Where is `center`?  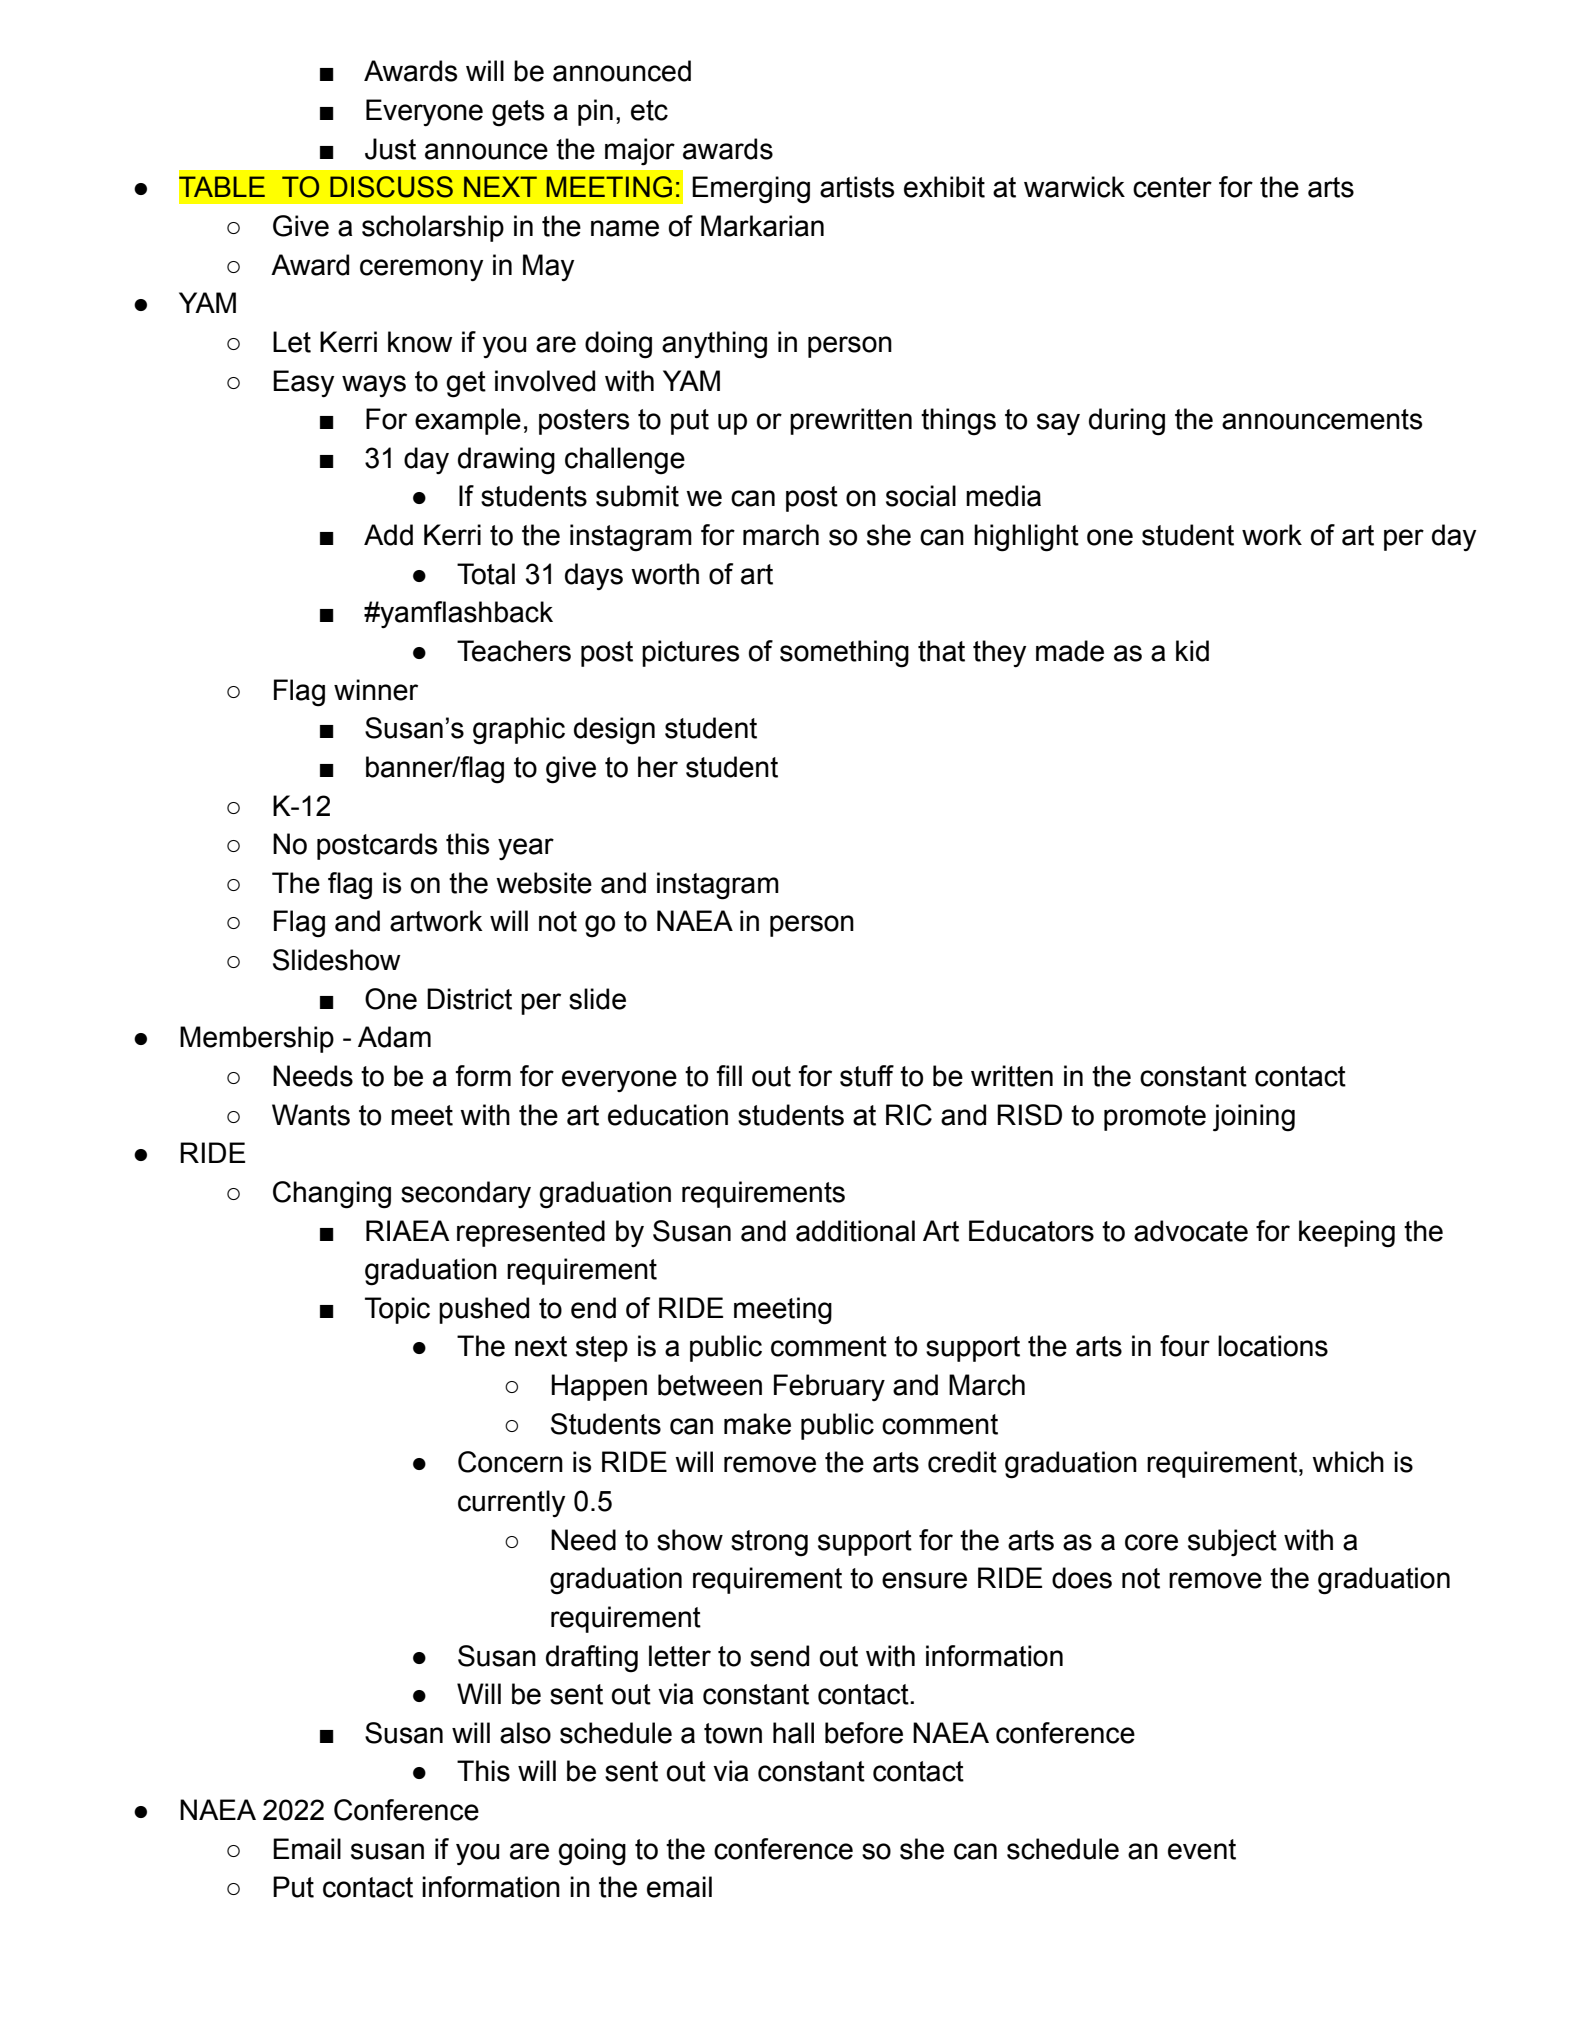
center is located at coordinates (1172, 187).
